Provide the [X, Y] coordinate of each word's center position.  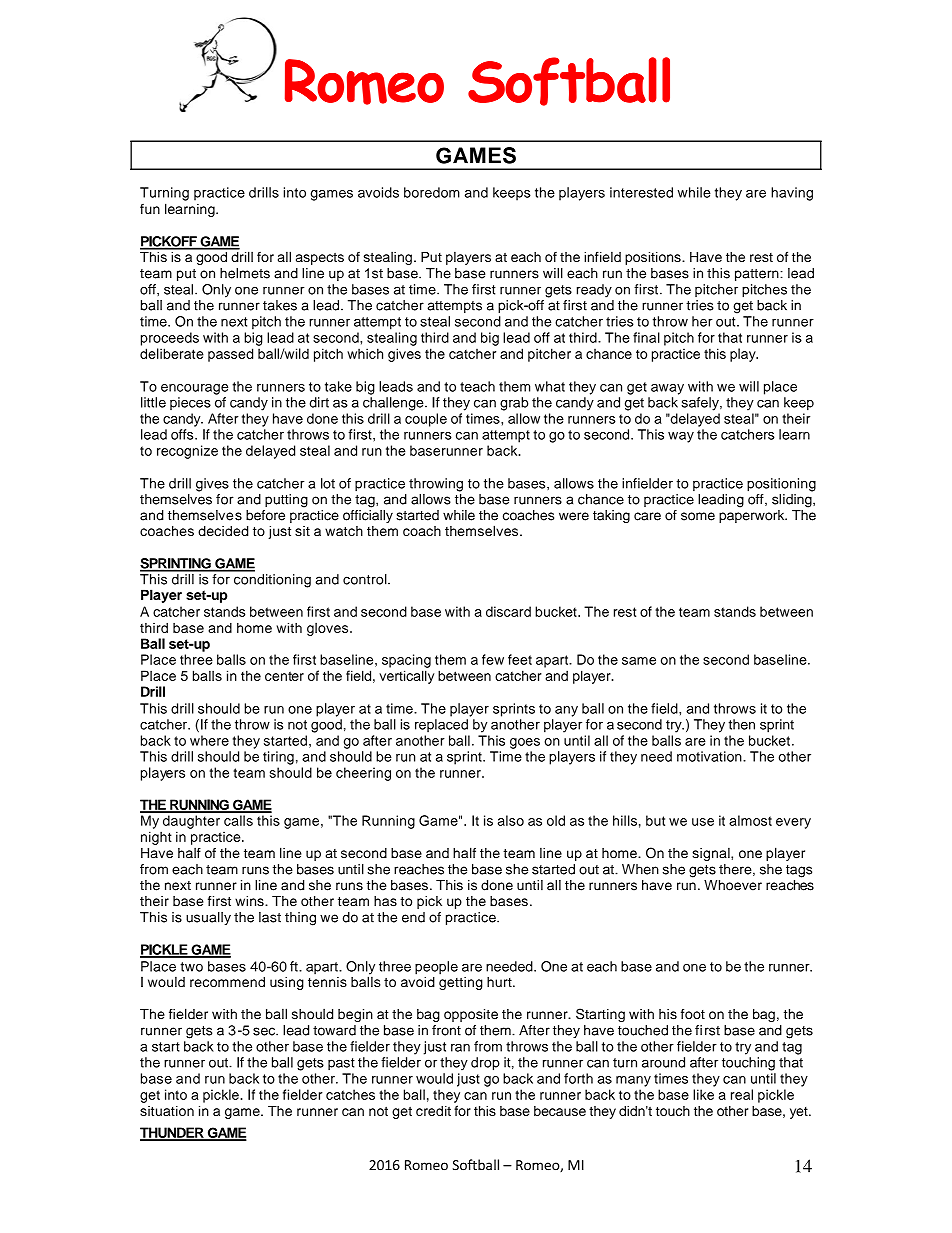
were [574, 516]
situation [167, 1111]
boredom [432, 192]
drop [485, 1064]
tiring [278, 758]
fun [150, 209]
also [511, 820]
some [698, 516]
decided [223, 531]
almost [750, 820]
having [792, 194]
